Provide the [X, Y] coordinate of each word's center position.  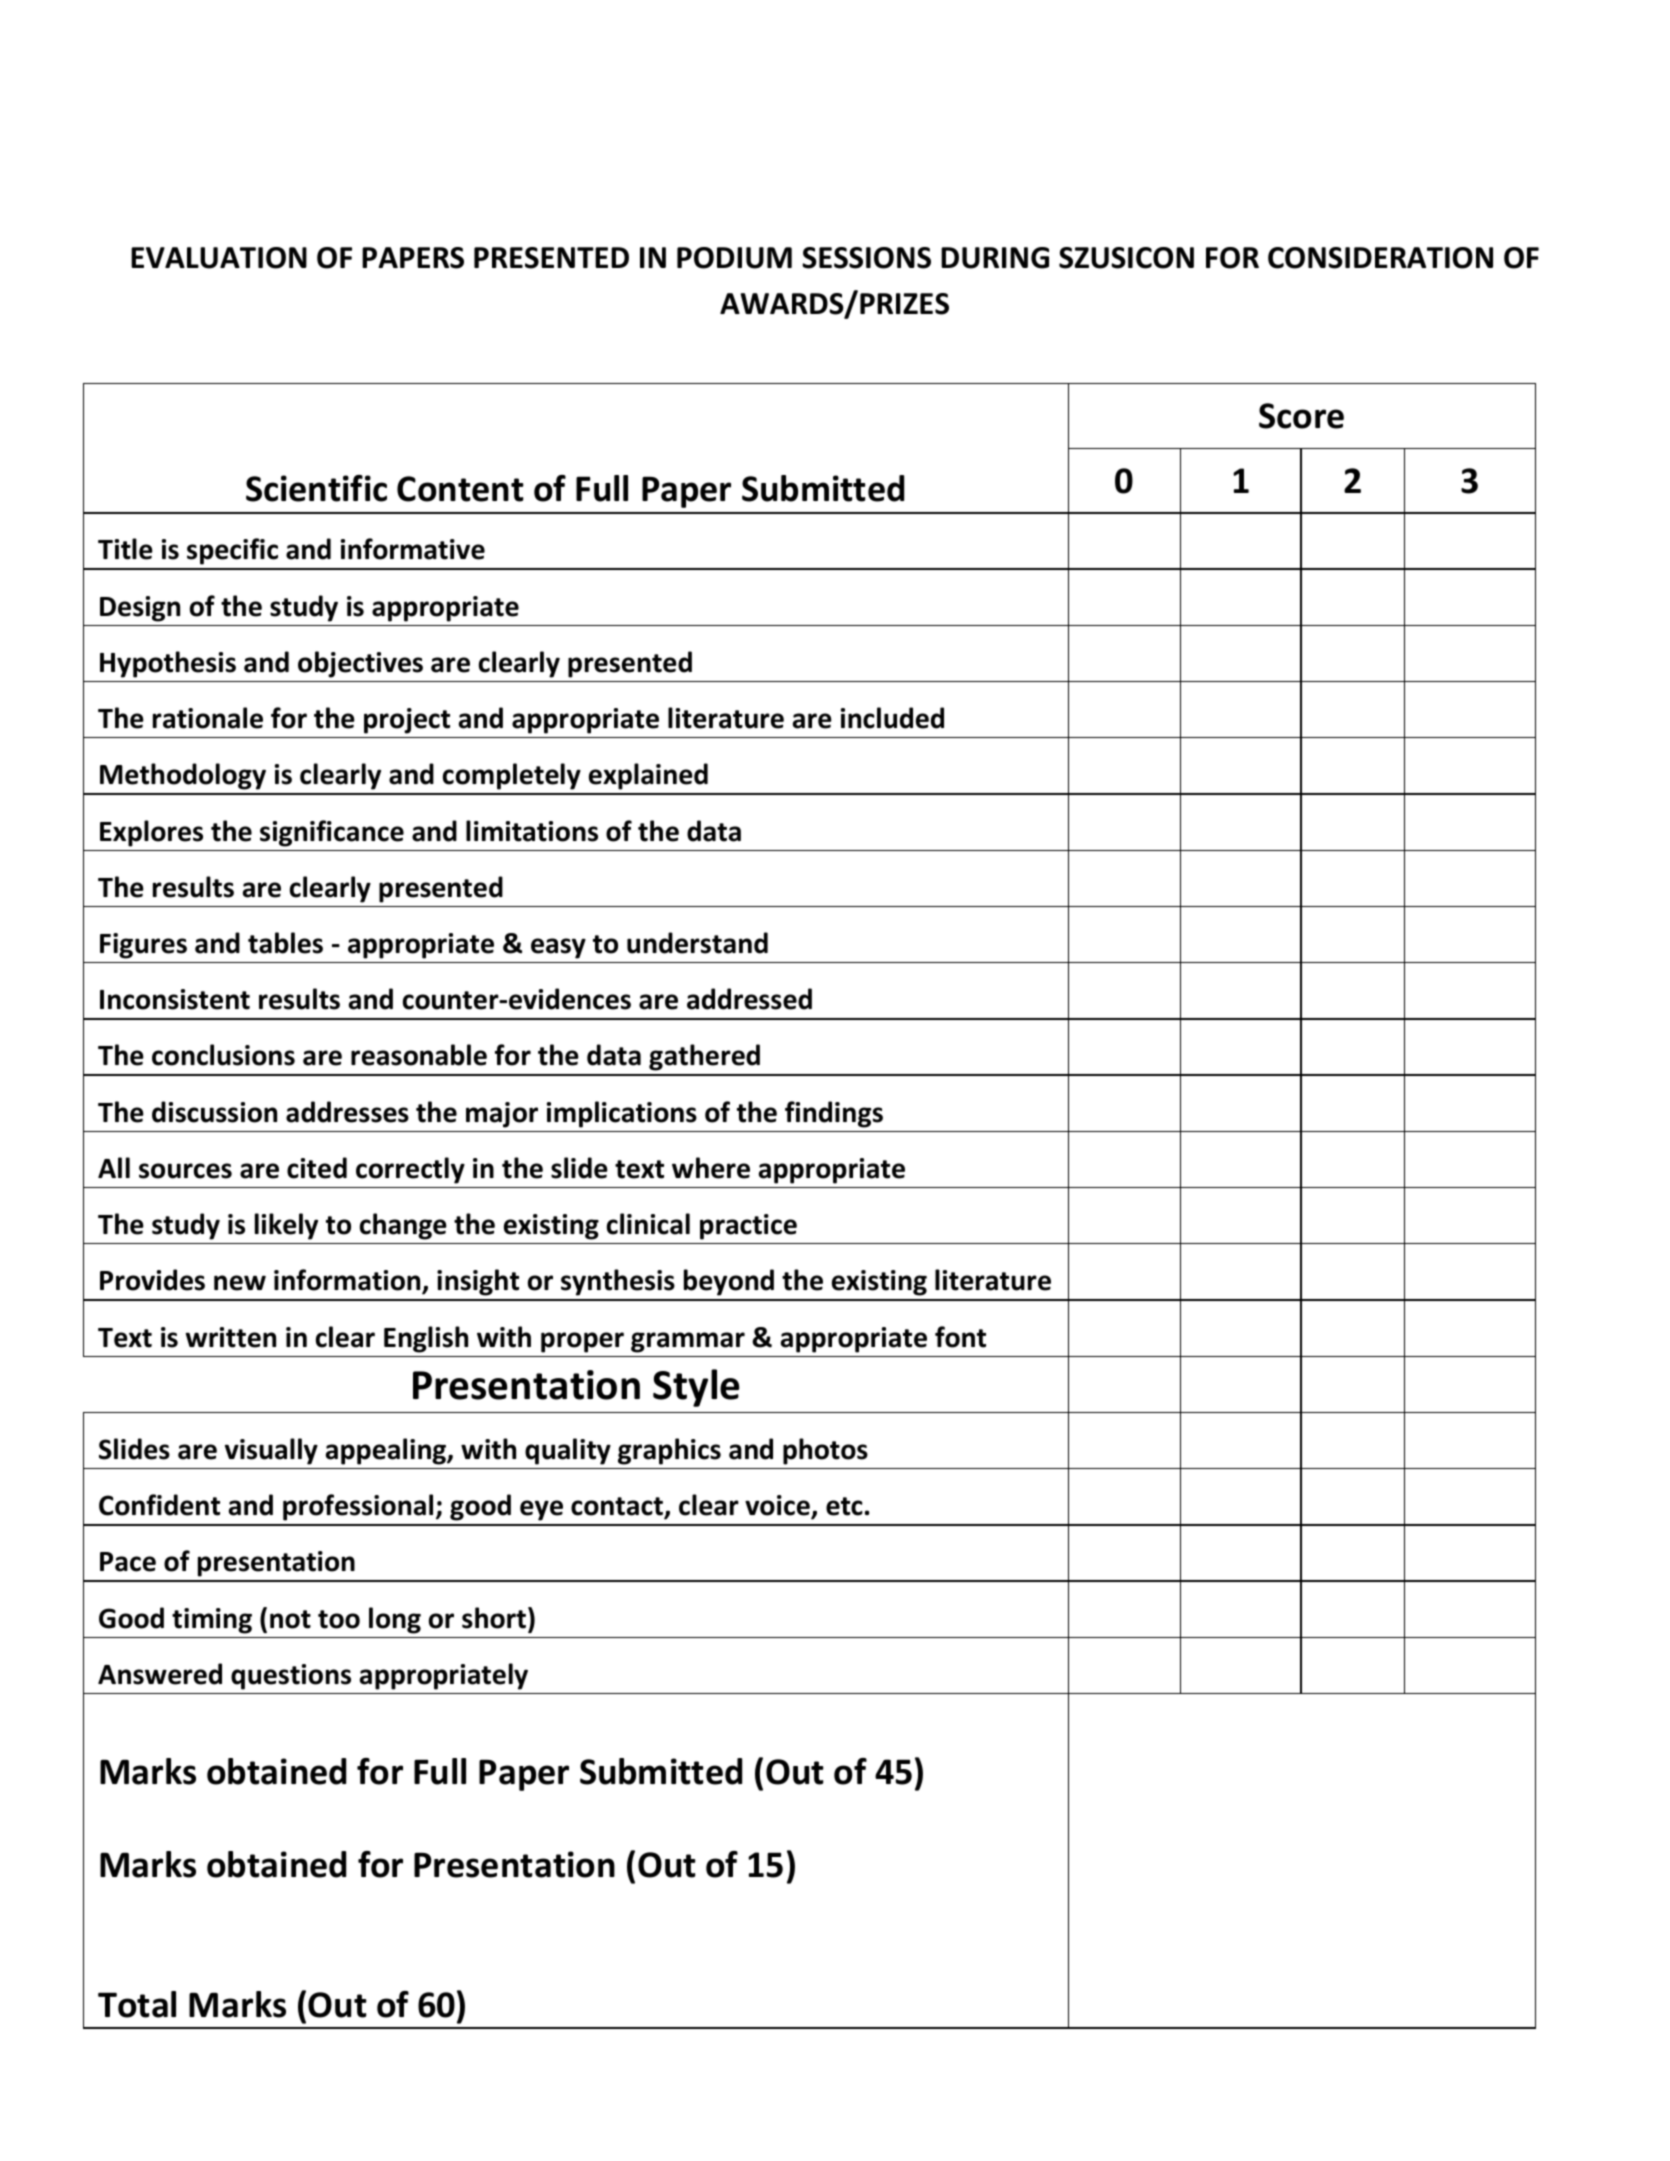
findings [834, 1114]
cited [317, 1168]
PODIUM [734, 258]
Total [137, 2004]
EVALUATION [219, 258]
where [711, 1168]
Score [1301, 416]
